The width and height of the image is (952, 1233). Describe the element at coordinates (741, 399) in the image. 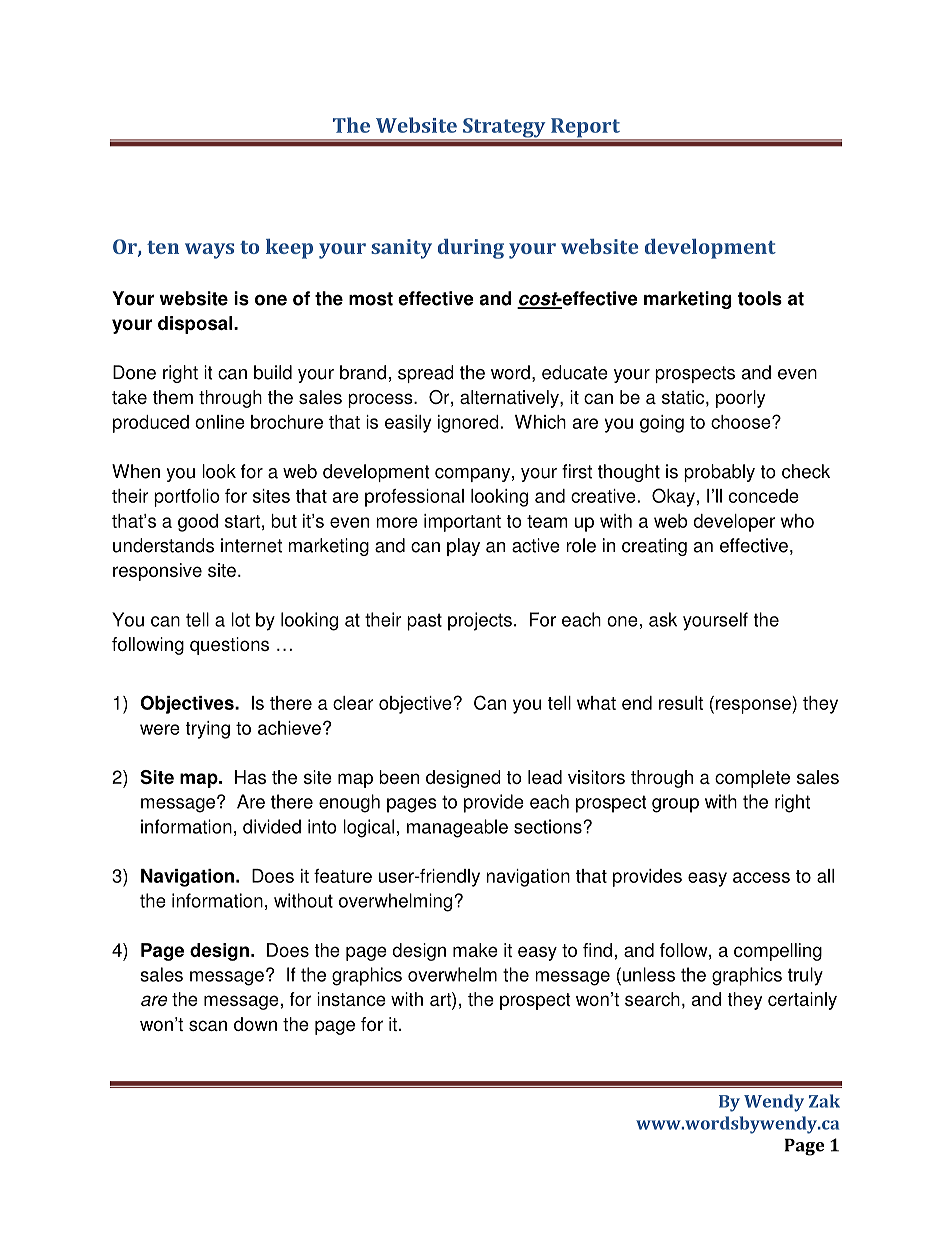

I see `poorly` at that location.
